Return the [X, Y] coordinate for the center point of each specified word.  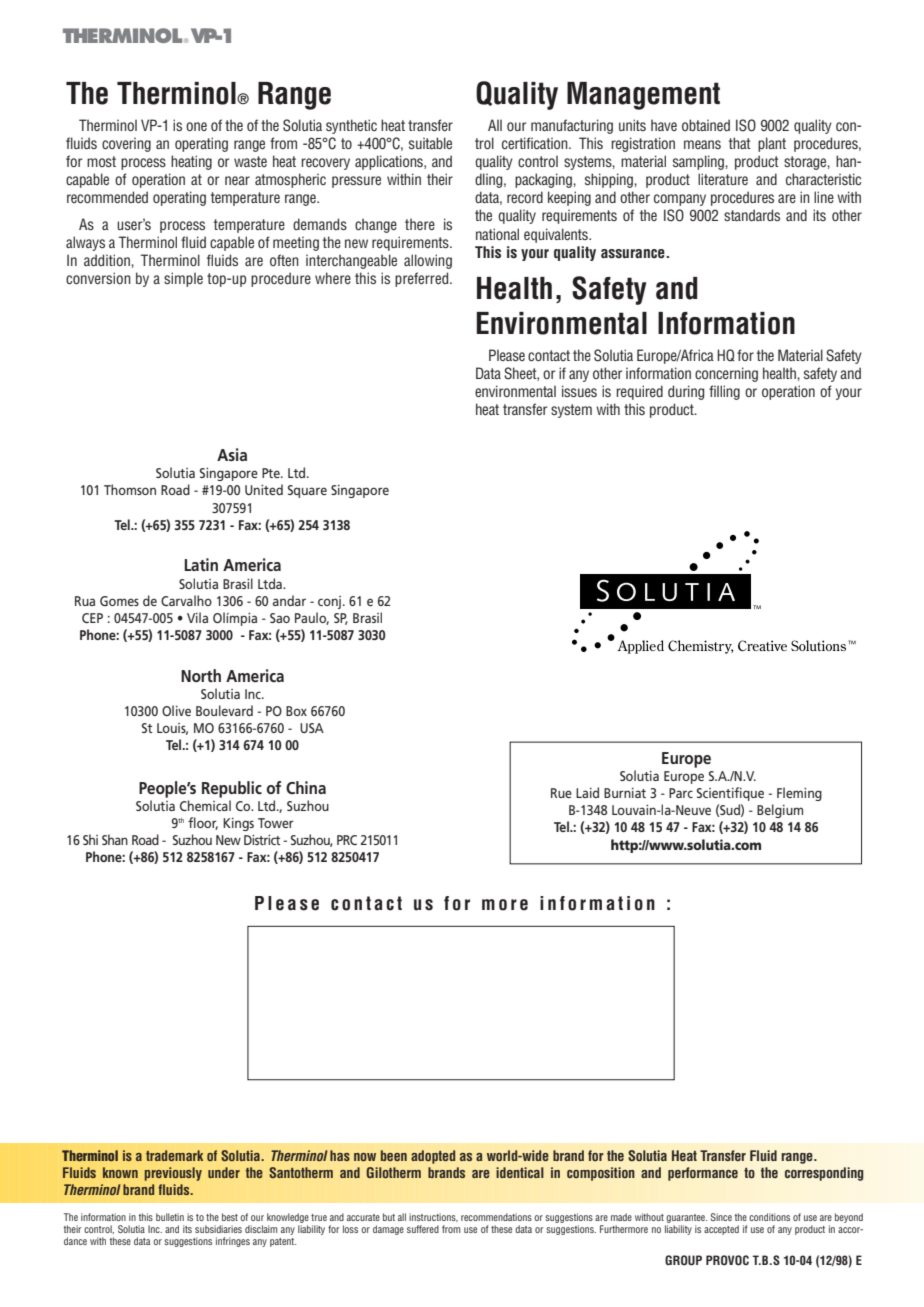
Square [307, 491]
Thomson [130, 489]
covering [126, 145]
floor [203, 823]
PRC [347, 840]
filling [724, 392]
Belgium [780, 811]
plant [772, 144]
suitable [430, 143]
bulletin [170, 1217]
